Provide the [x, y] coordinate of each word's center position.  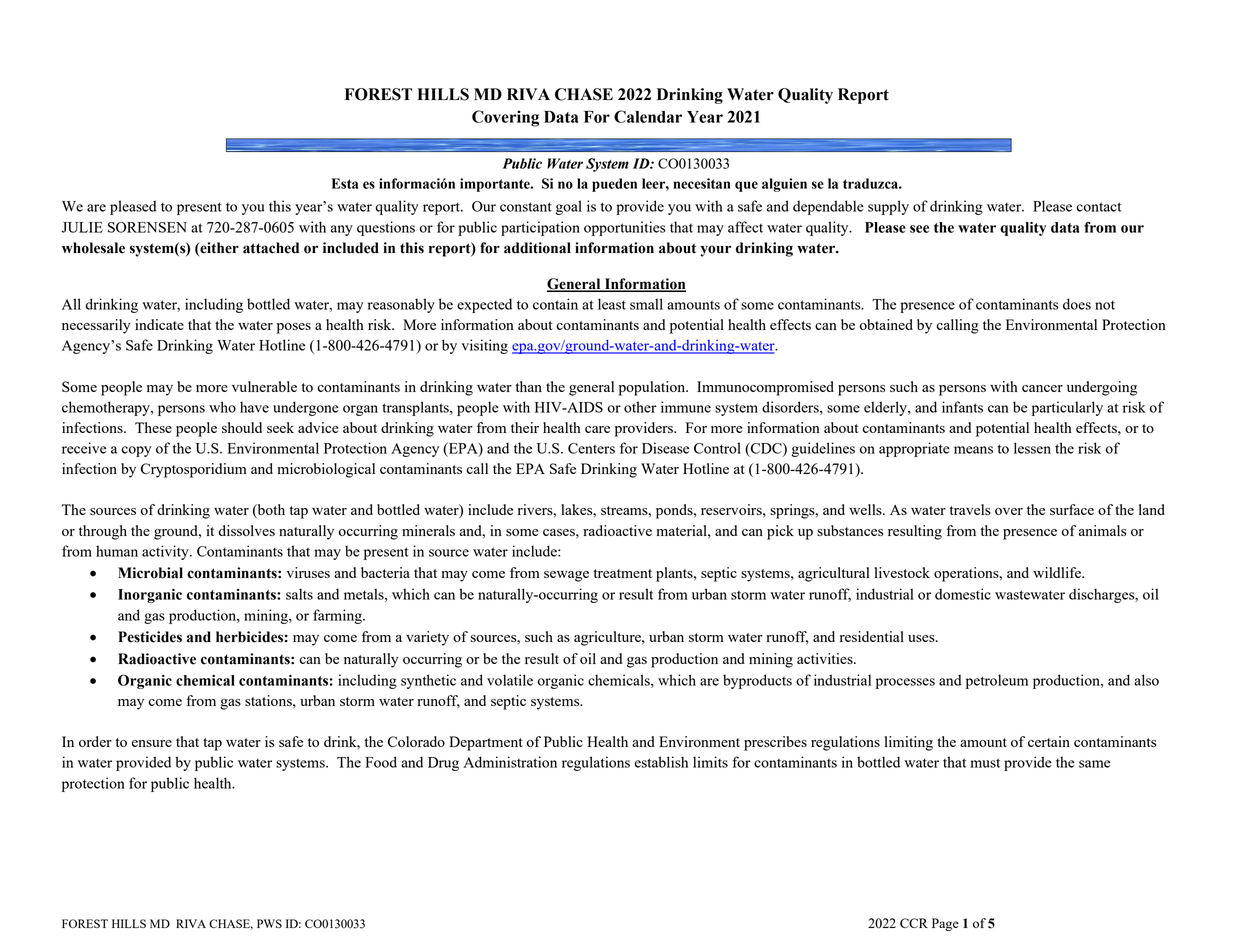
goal [568, 207]
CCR [914, 923]
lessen [1032, 448]
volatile [510, 680]
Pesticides [150, 637]
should [242, 427]
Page [945, 924]
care [597, 429]
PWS [269, 923]
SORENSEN [147, 227]
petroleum [997, 681]
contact [1099, 207]
